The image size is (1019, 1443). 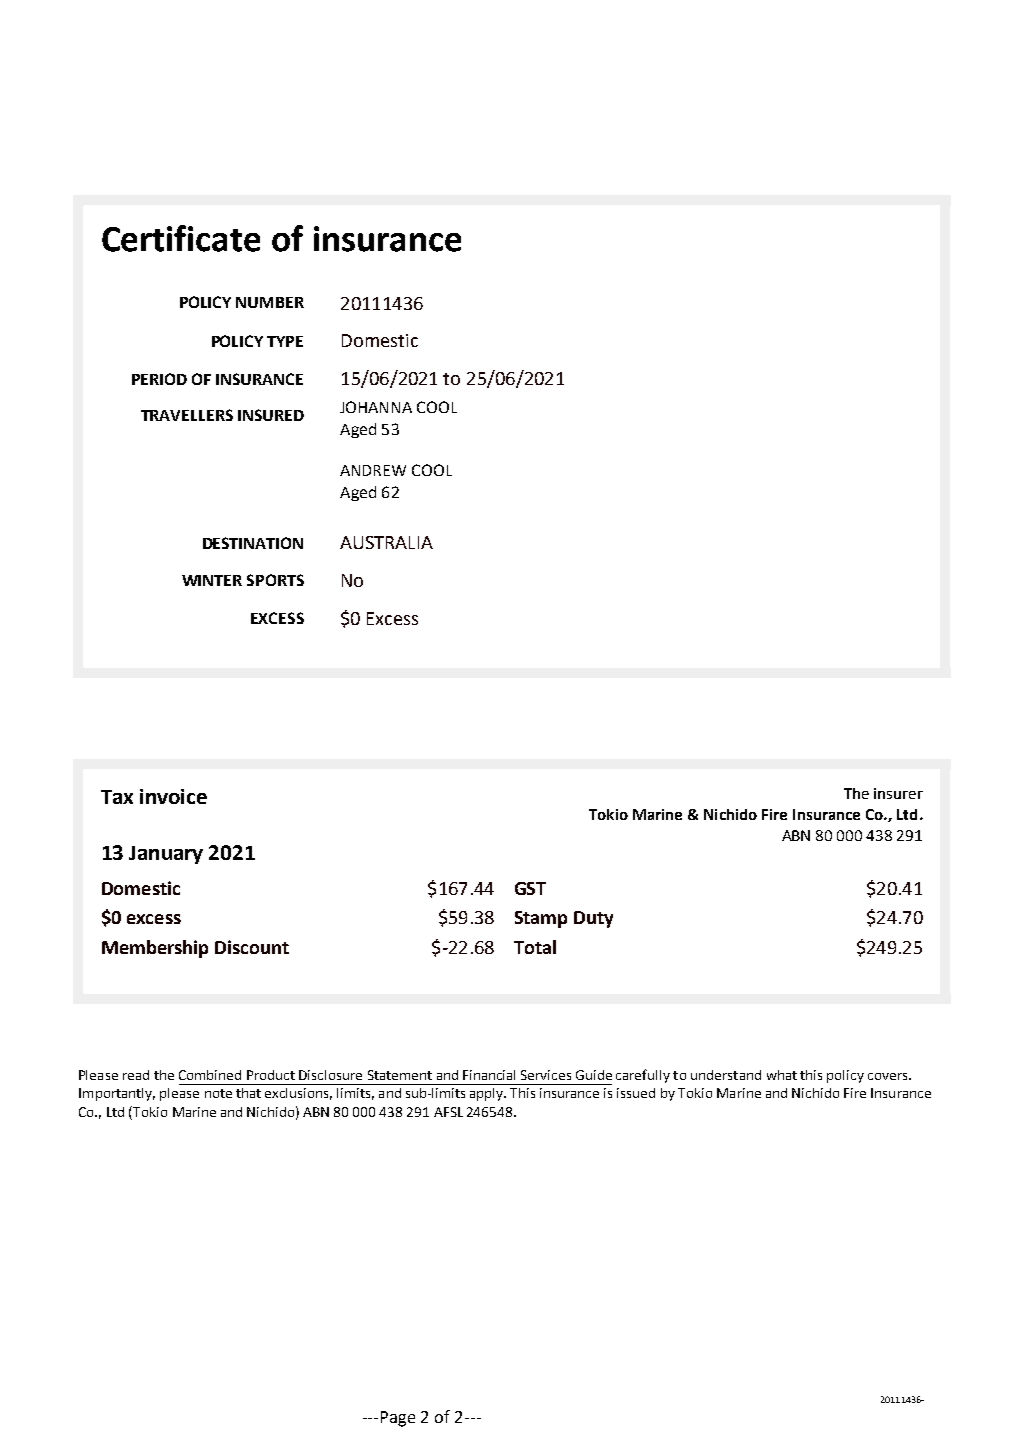 What do you see at coordinates (270, 302) in the screenshot?
I see `NUMBER` at bounding box center [270, 302].
